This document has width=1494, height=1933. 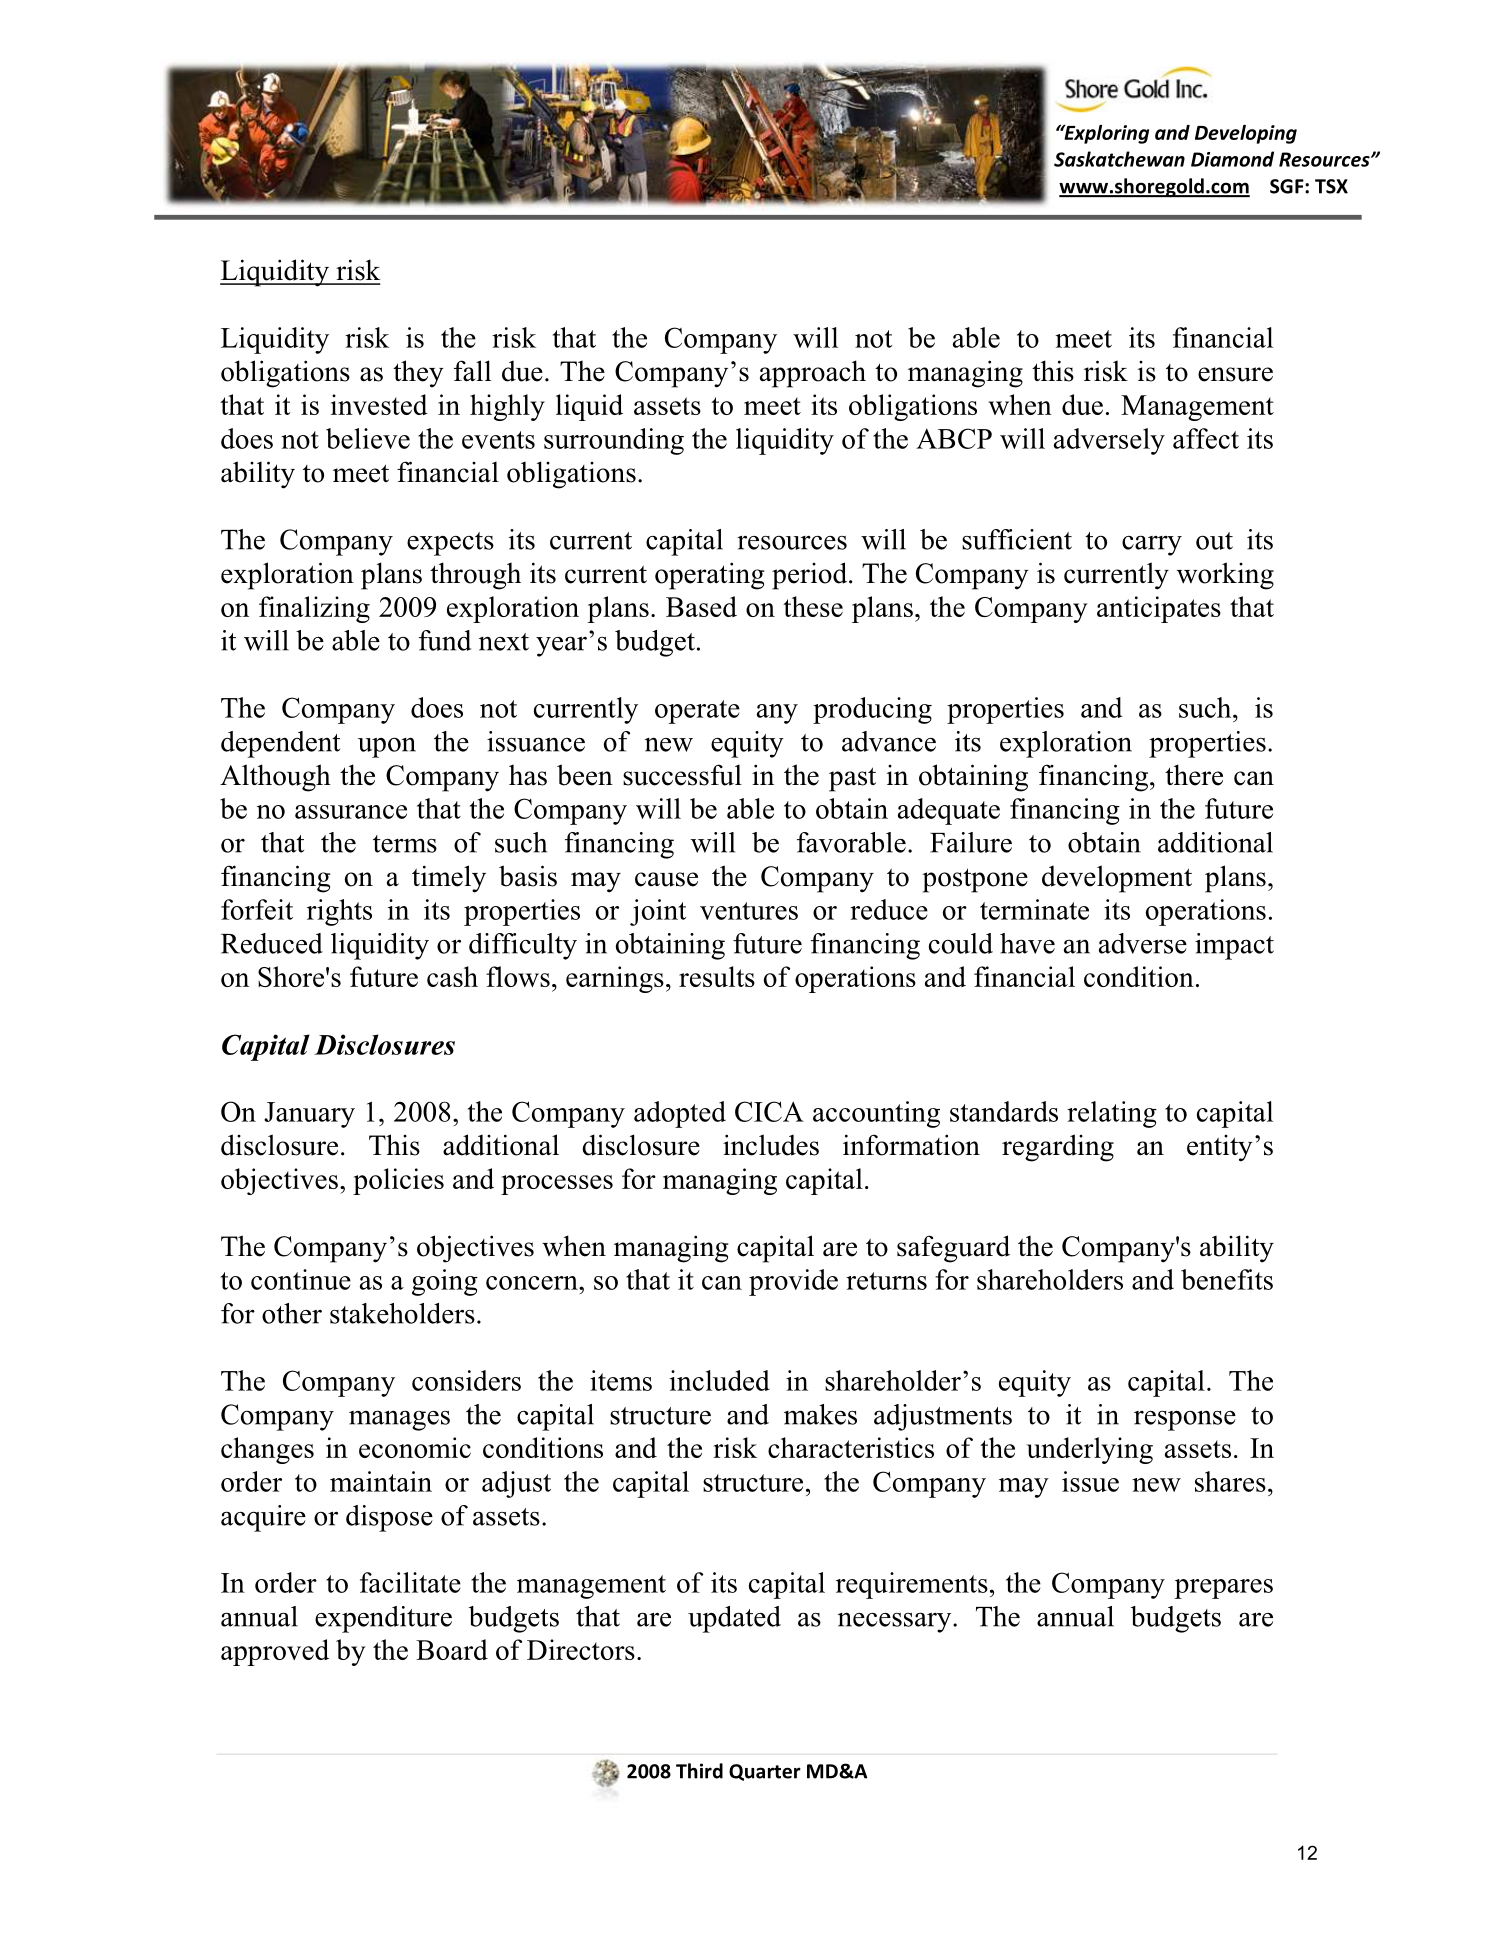 What do you see at coordinates (1206, 438) in the document?
I see `affect` at bounding box center [1206, 438].
